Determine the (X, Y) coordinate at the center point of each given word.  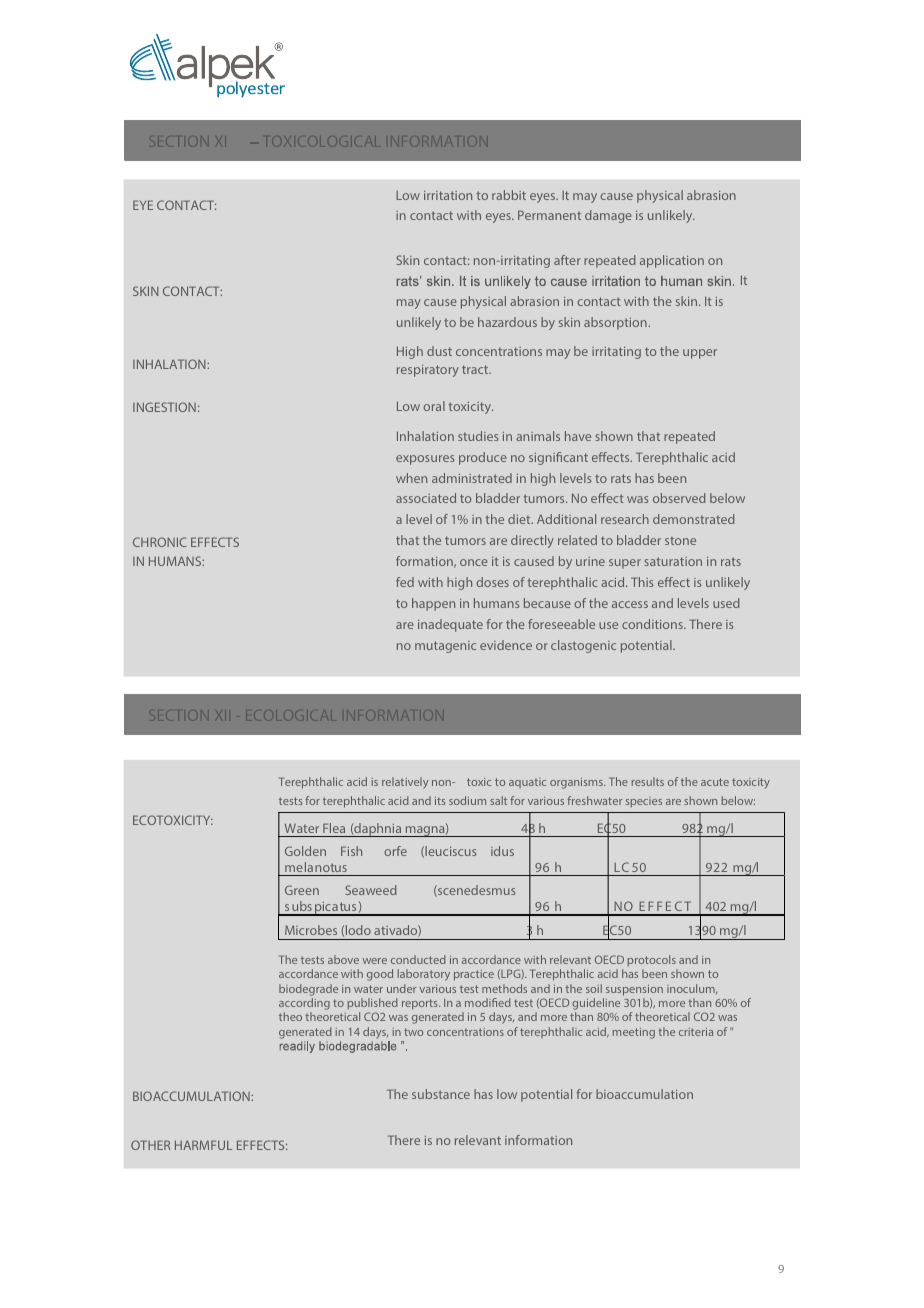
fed (405, 582)
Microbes (311, 930)
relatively (405, 783)
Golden (305, 851)
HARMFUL (203, 1145)
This (642, 582)
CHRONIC (160, 542)
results (647, 781)
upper (700, 354)
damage (608, 216)
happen (433, 604)
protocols (652, 962)
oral (434, 406)
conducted (418, 959)
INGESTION (164, 407)
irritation (448, 195)
